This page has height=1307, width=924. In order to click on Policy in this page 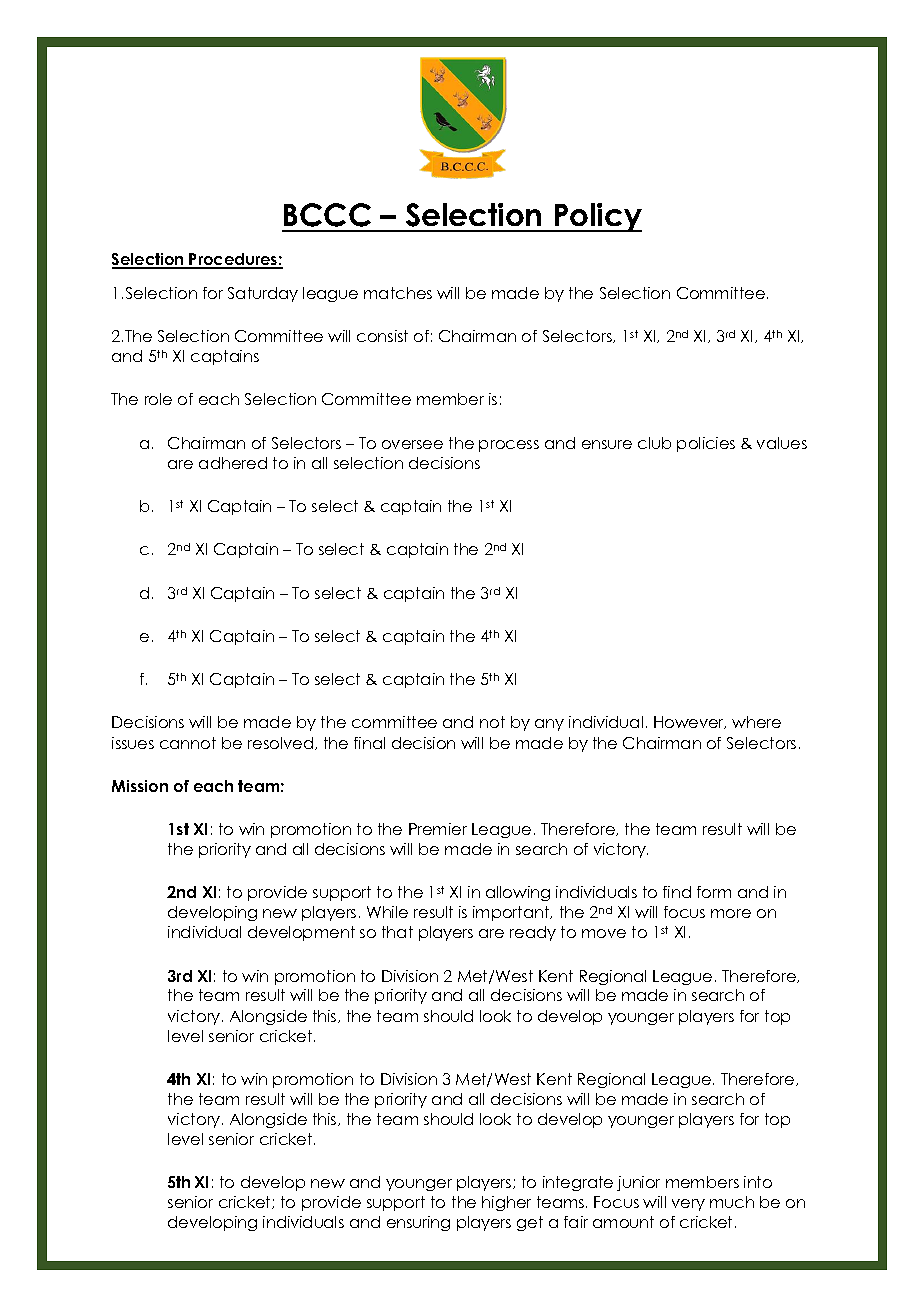, I will do `click(597, 217)`.
